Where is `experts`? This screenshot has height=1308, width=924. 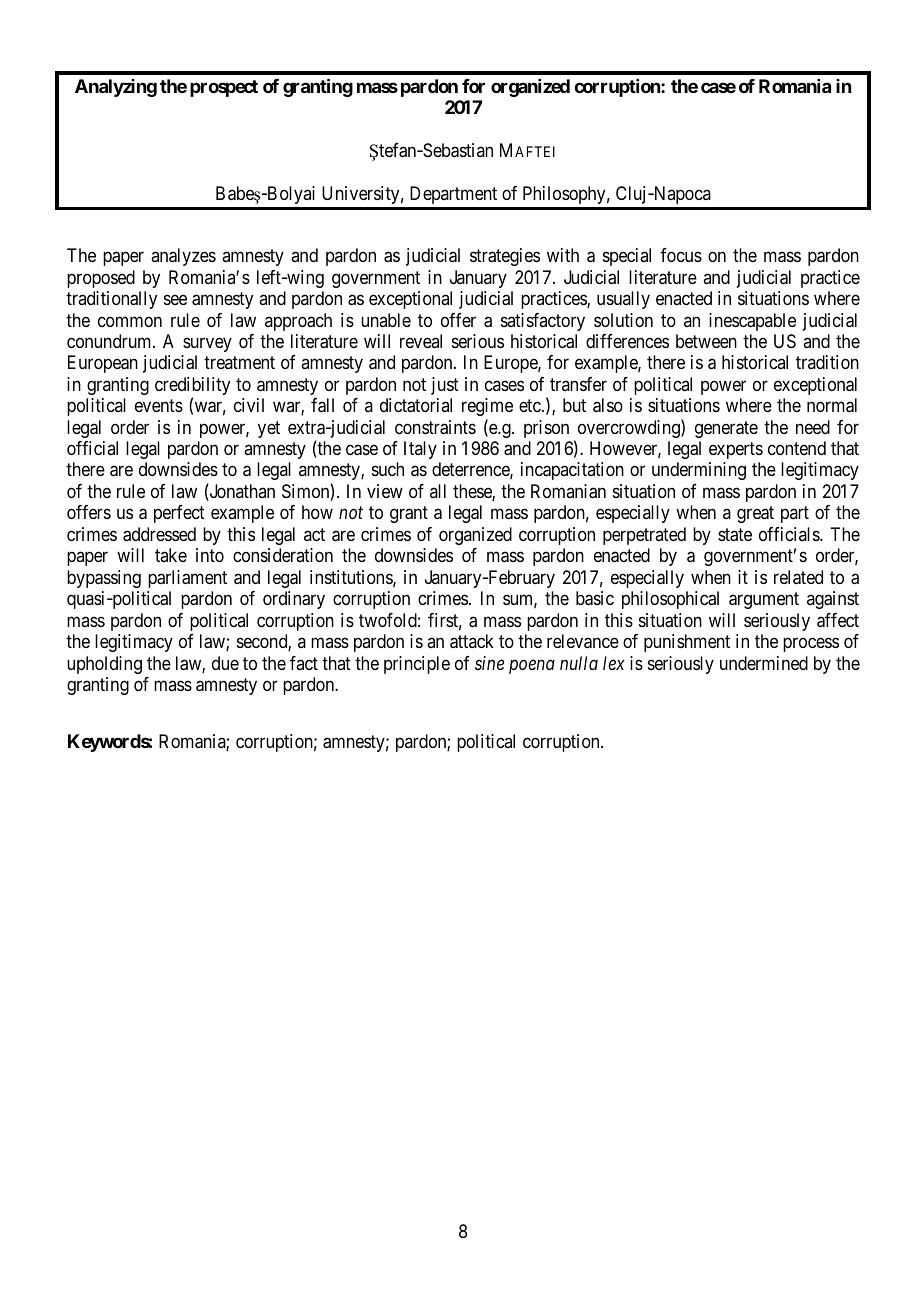 experts is located at coordinates (736, 450).
